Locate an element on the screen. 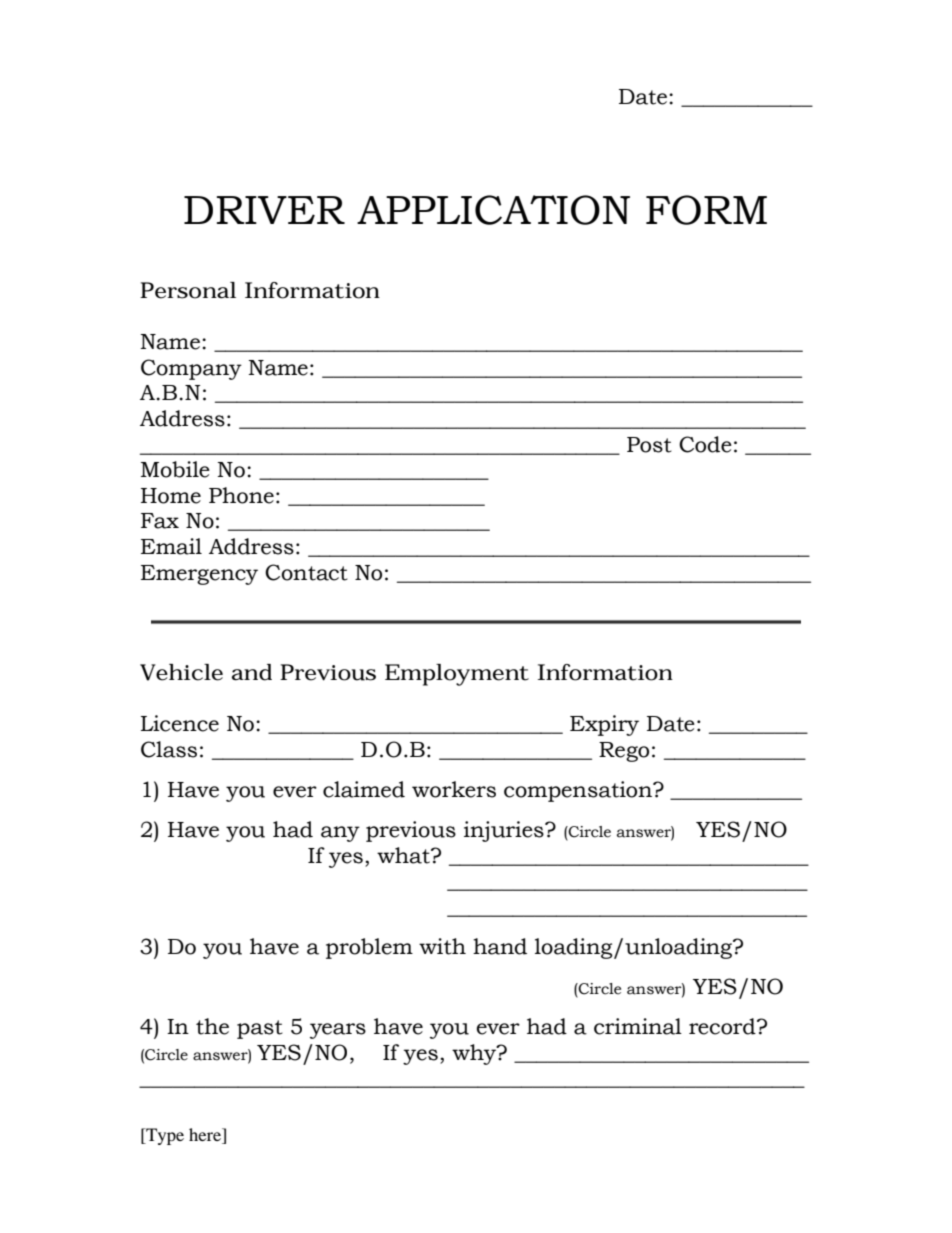 The width and height of the screenshot is (952, 1233). Expiry is located at coordinates (604, 725).
